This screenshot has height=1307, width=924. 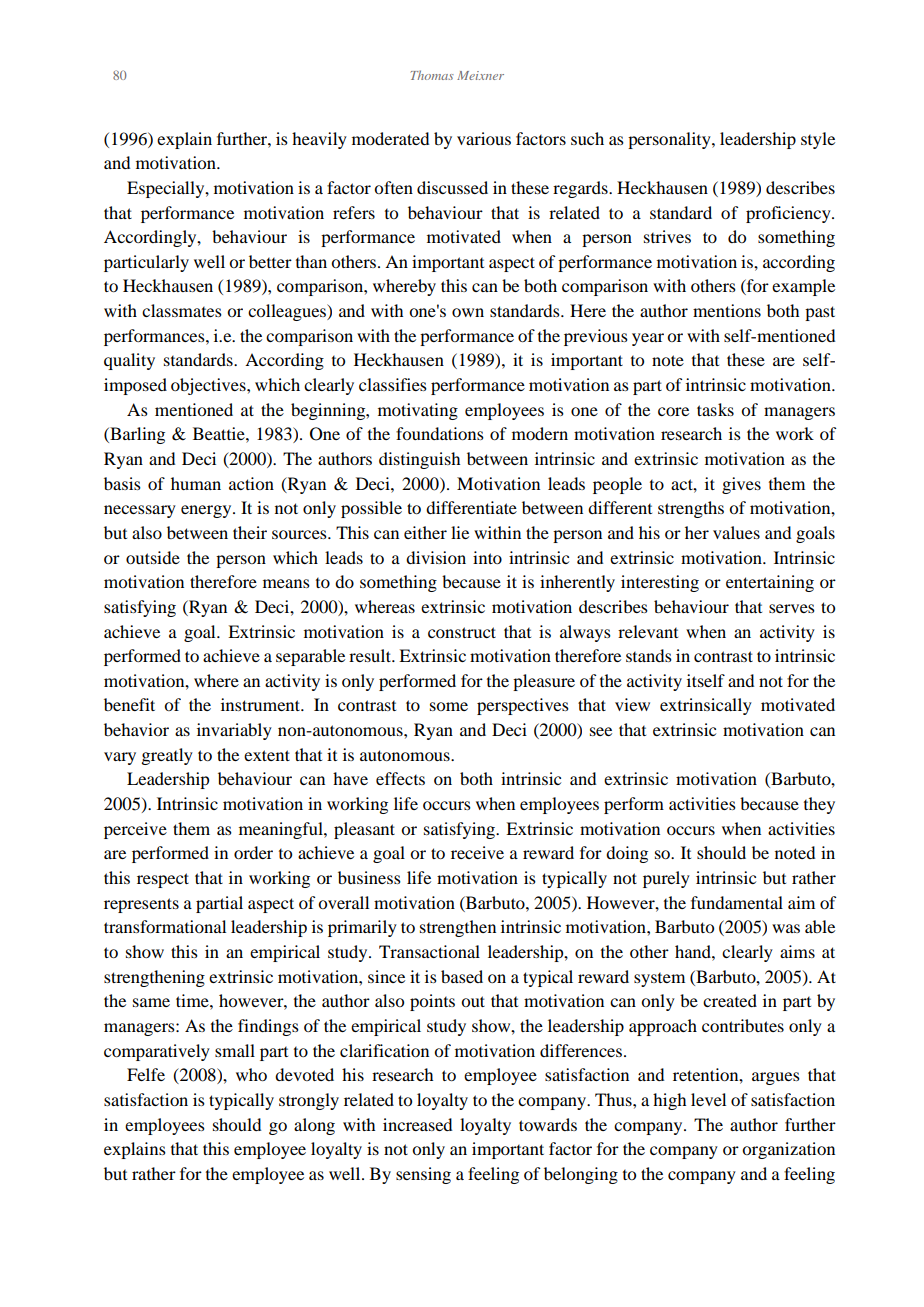 I want to click on organization, so click(x=788, y=1150).
